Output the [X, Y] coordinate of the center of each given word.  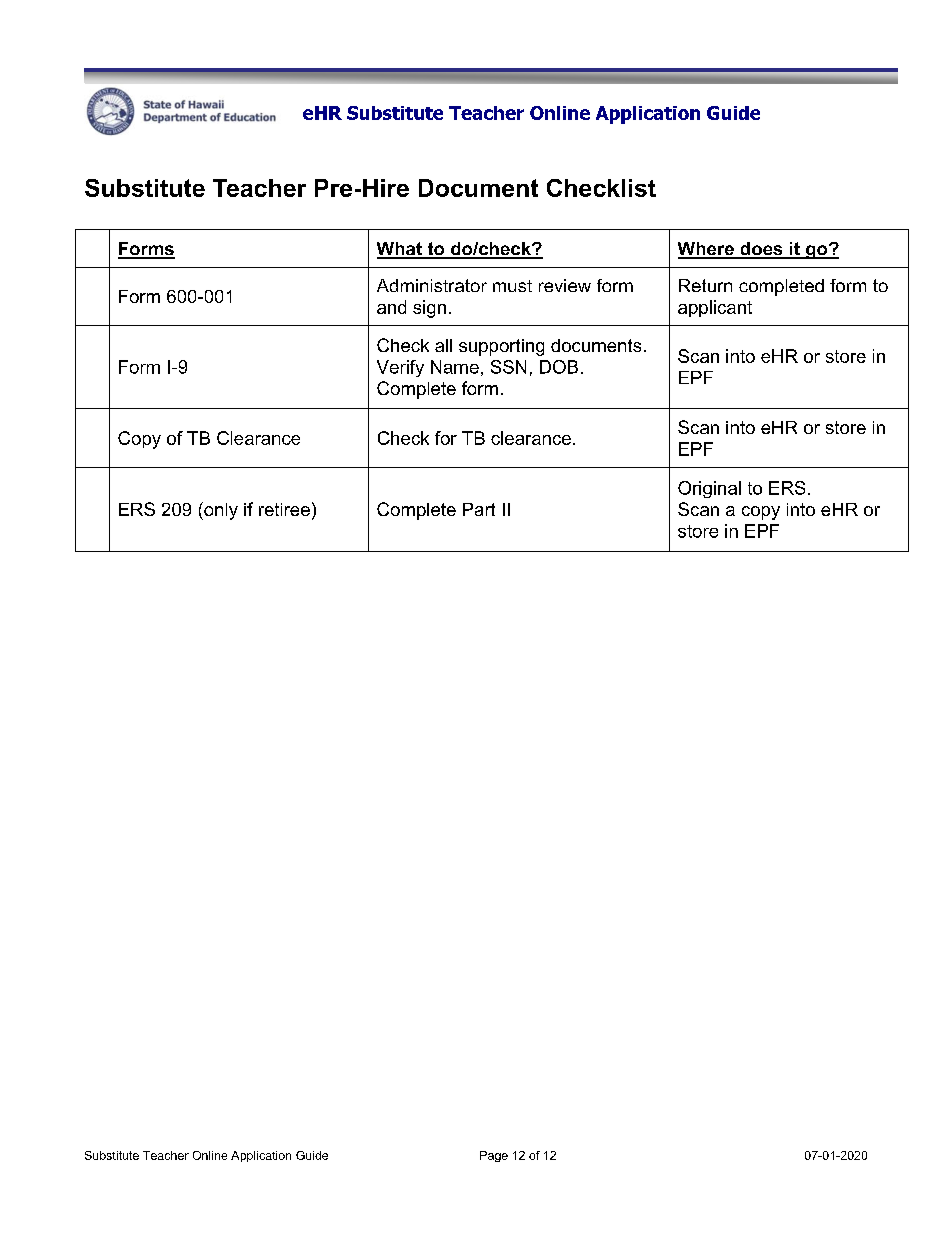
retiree [284, 509]
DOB [559, 367]
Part [479, 509]
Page [494, 1156]
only [220, 511]
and [391, 307]
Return [705, 285]
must [512, 286]
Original [709, 489]
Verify [400, 368]
